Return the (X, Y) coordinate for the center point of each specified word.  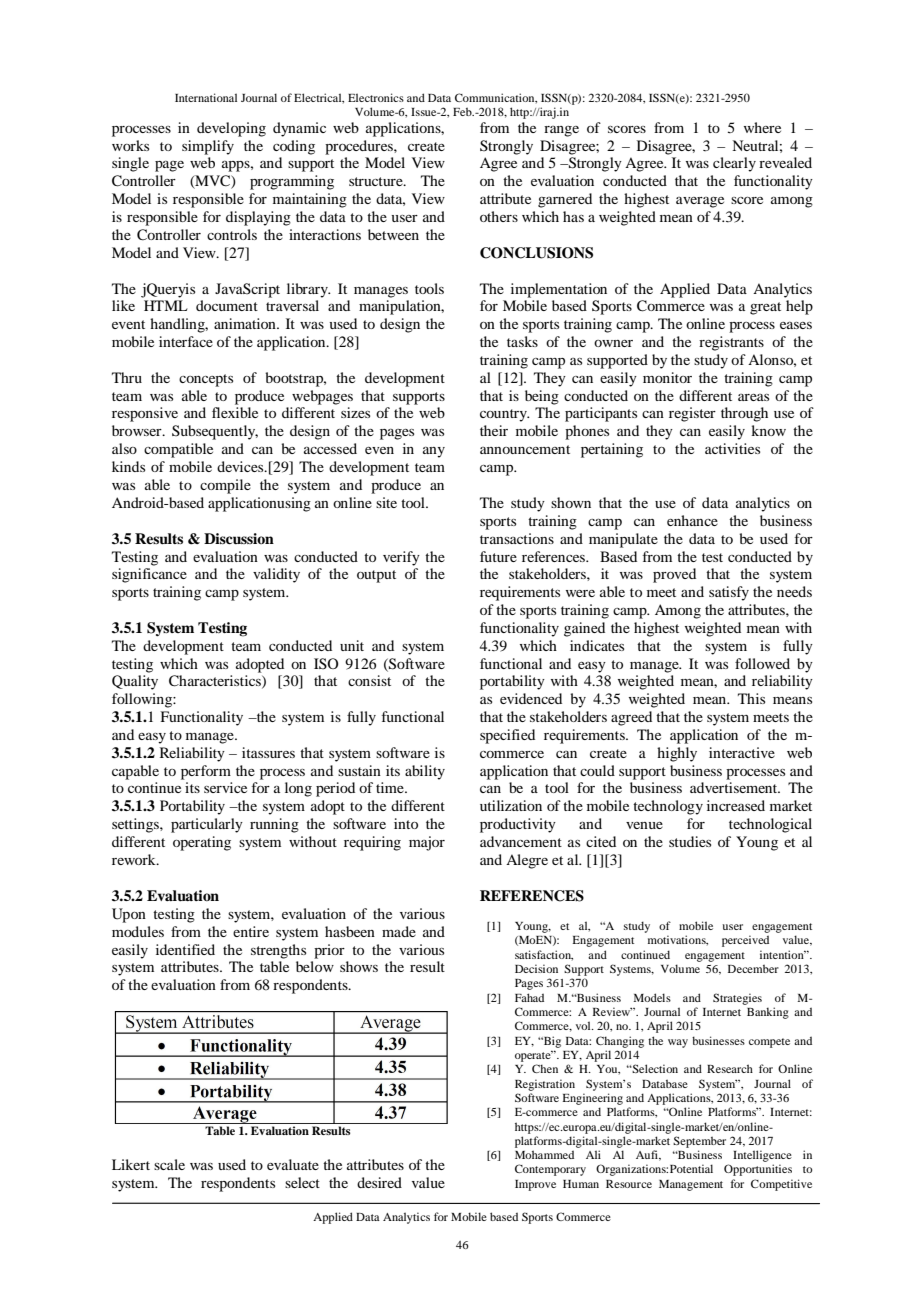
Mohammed (544, 1154)
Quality (135, 682)
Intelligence (762, 1156)
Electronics (376, 97)
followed (762, 663)
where (762, 127)
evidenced (531, 698)
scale (169, 1164)
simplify (208, 147)
